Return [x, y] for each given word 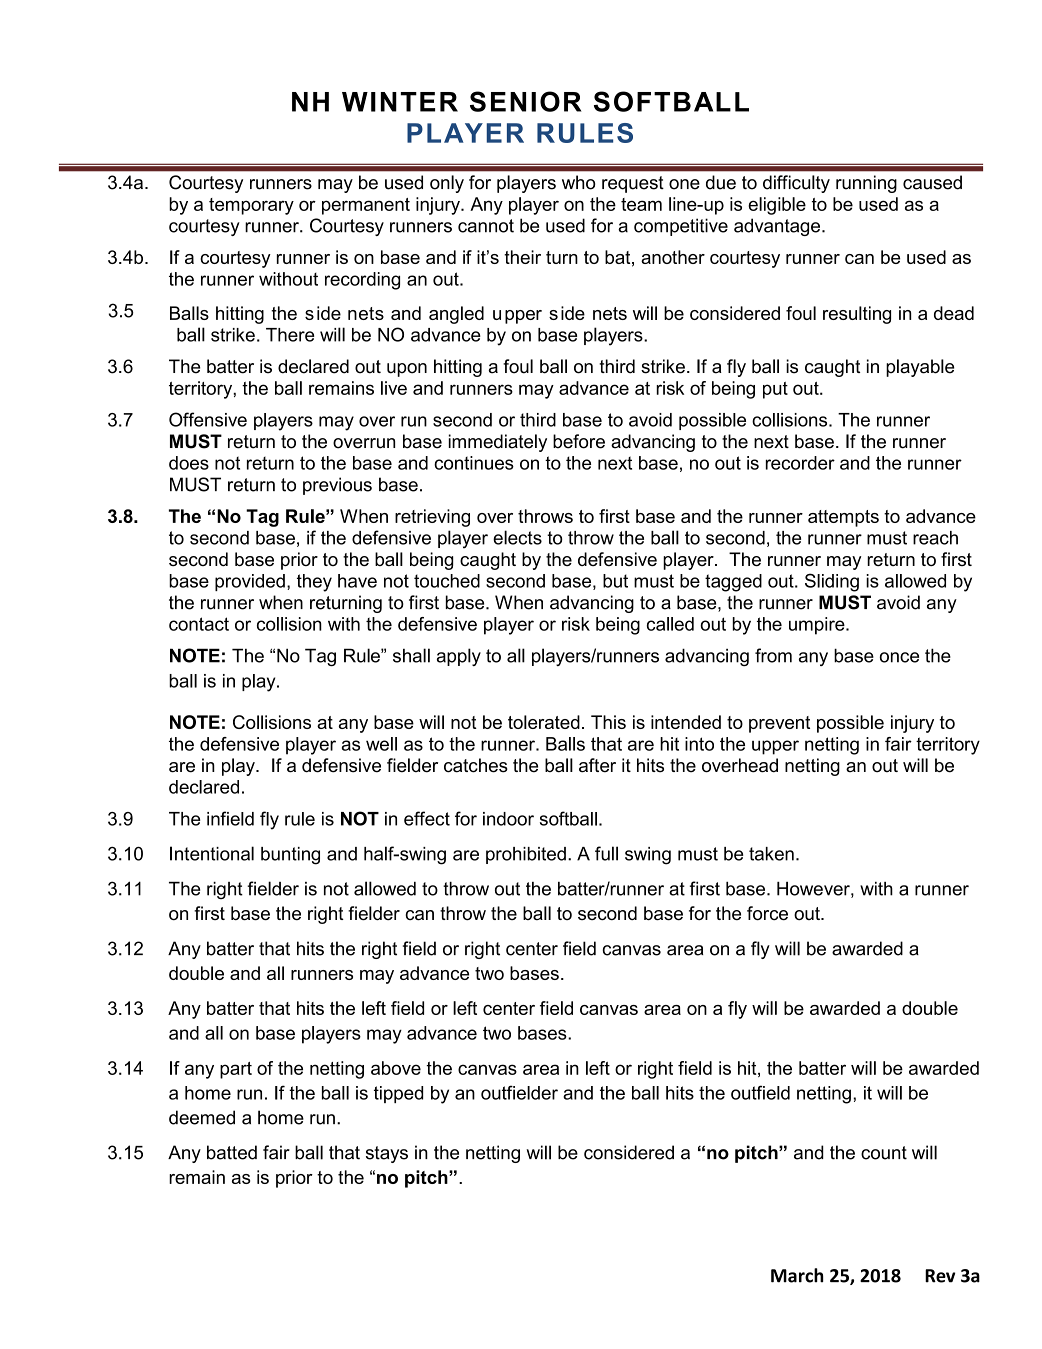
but [615, 581]
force [767, 913]
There [290, 335]
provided [250, 582]
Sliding [832, 582]
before [579, 441]
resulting [857, 315]
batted [232, 1152]
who [578, 182]
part [236, 1070]
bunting [290, 856]
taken [771, 854]
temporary [251, 206]
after [597, 765]
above [396, 1068]
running [866, 184]
